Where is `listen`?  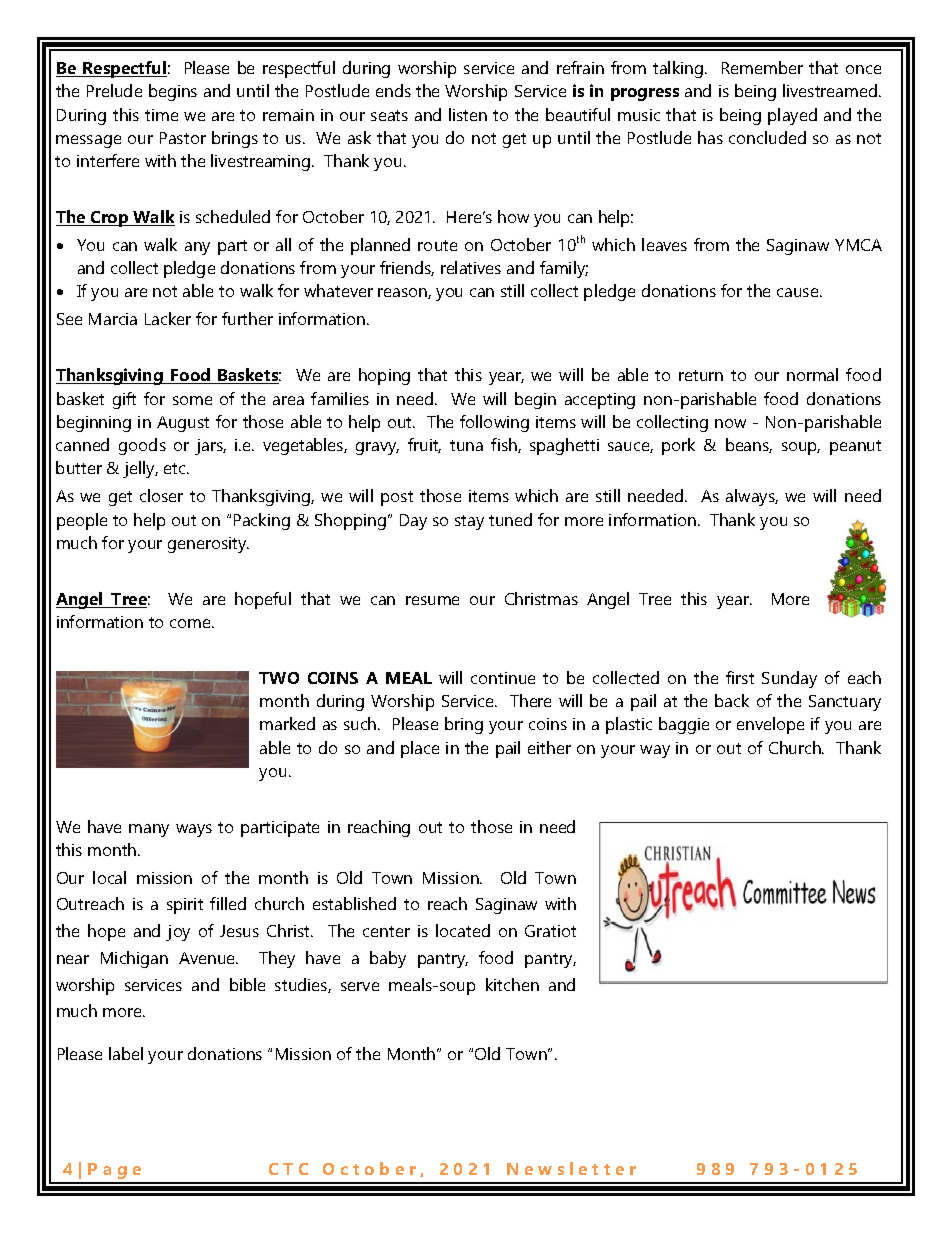
listen is located at coordinates (468, 114).
